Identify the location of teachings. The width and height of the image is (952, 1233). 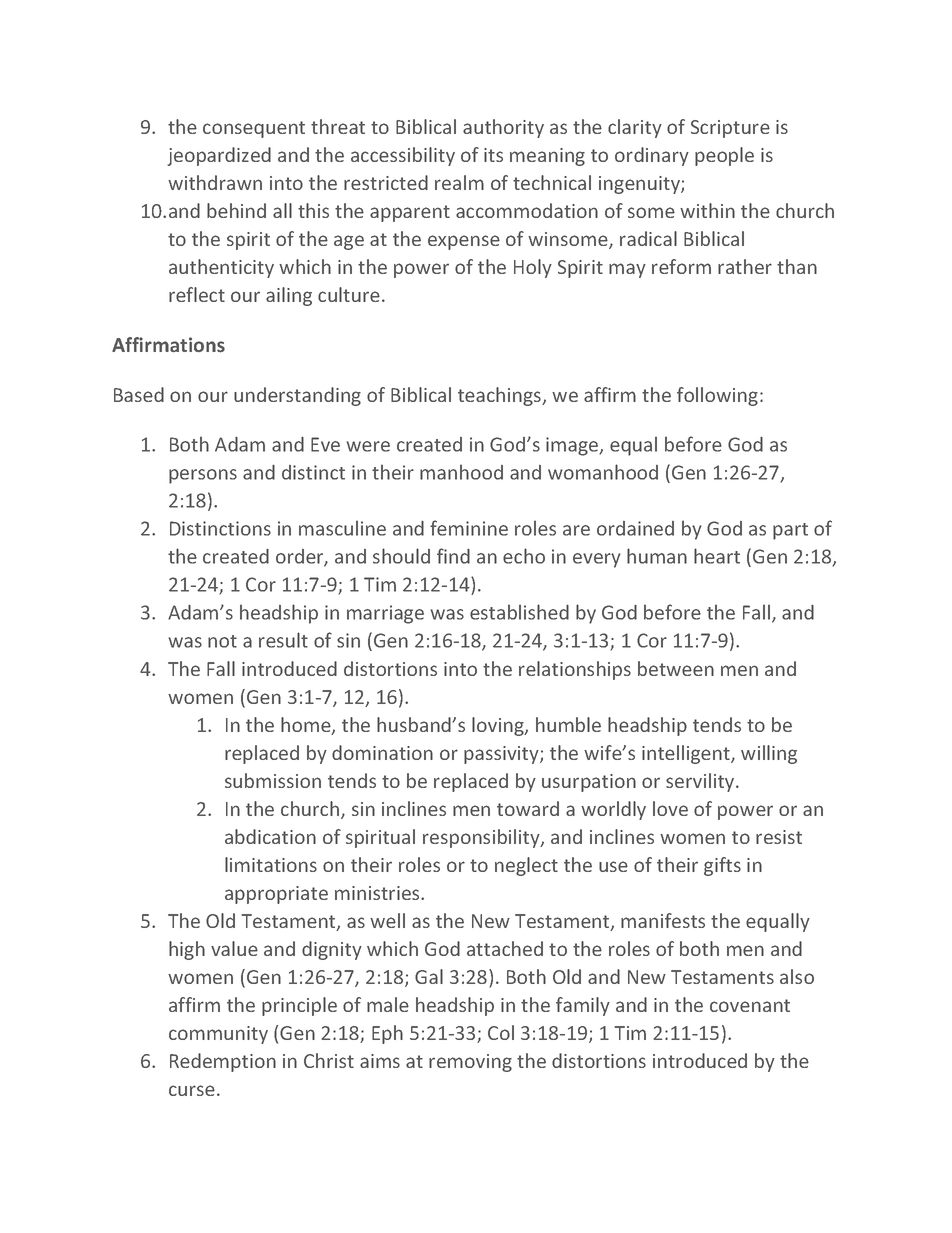
(501, 396).
